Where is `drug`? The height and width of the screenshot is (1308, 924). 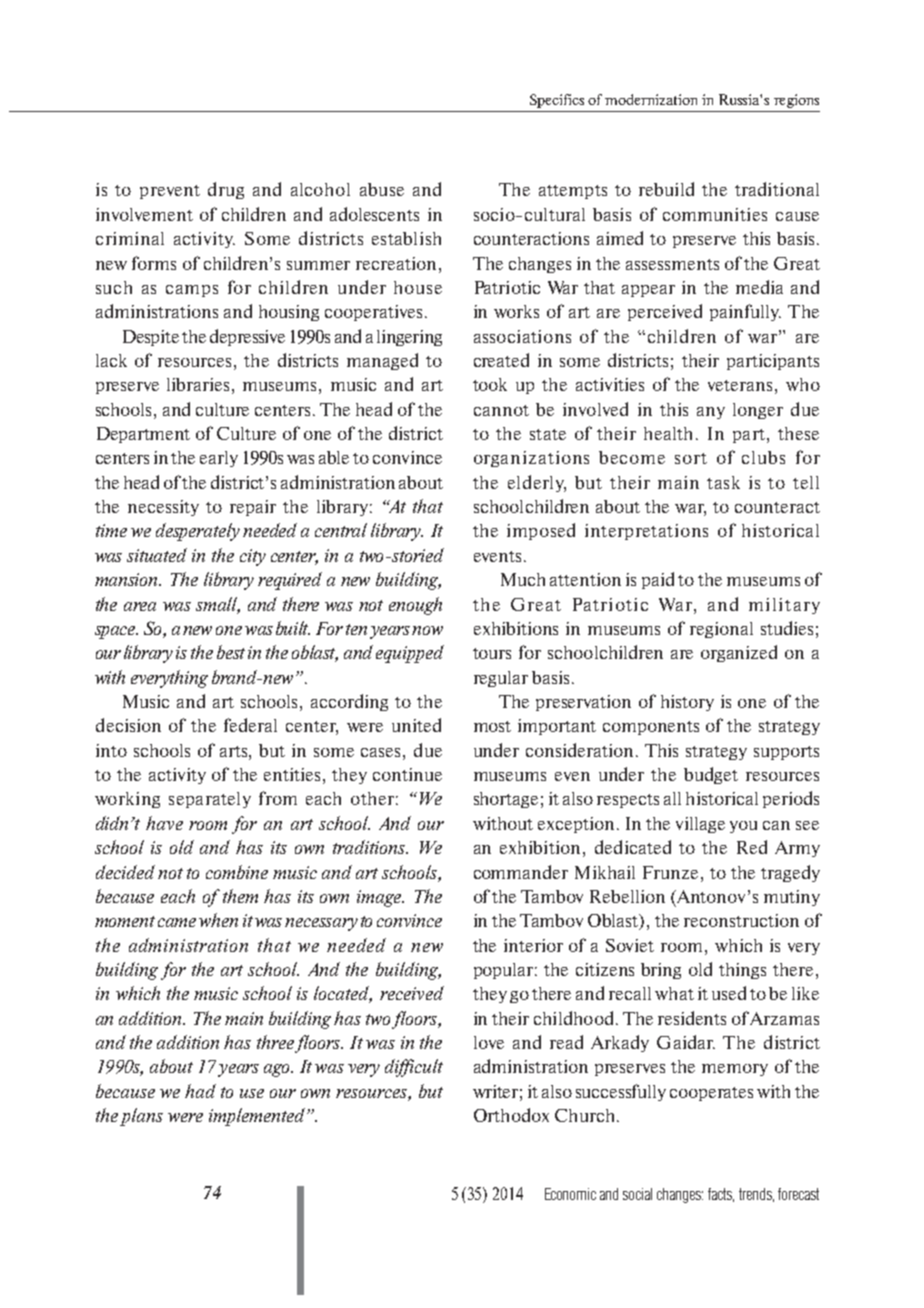
drug is located at coordinates (226, 190).
